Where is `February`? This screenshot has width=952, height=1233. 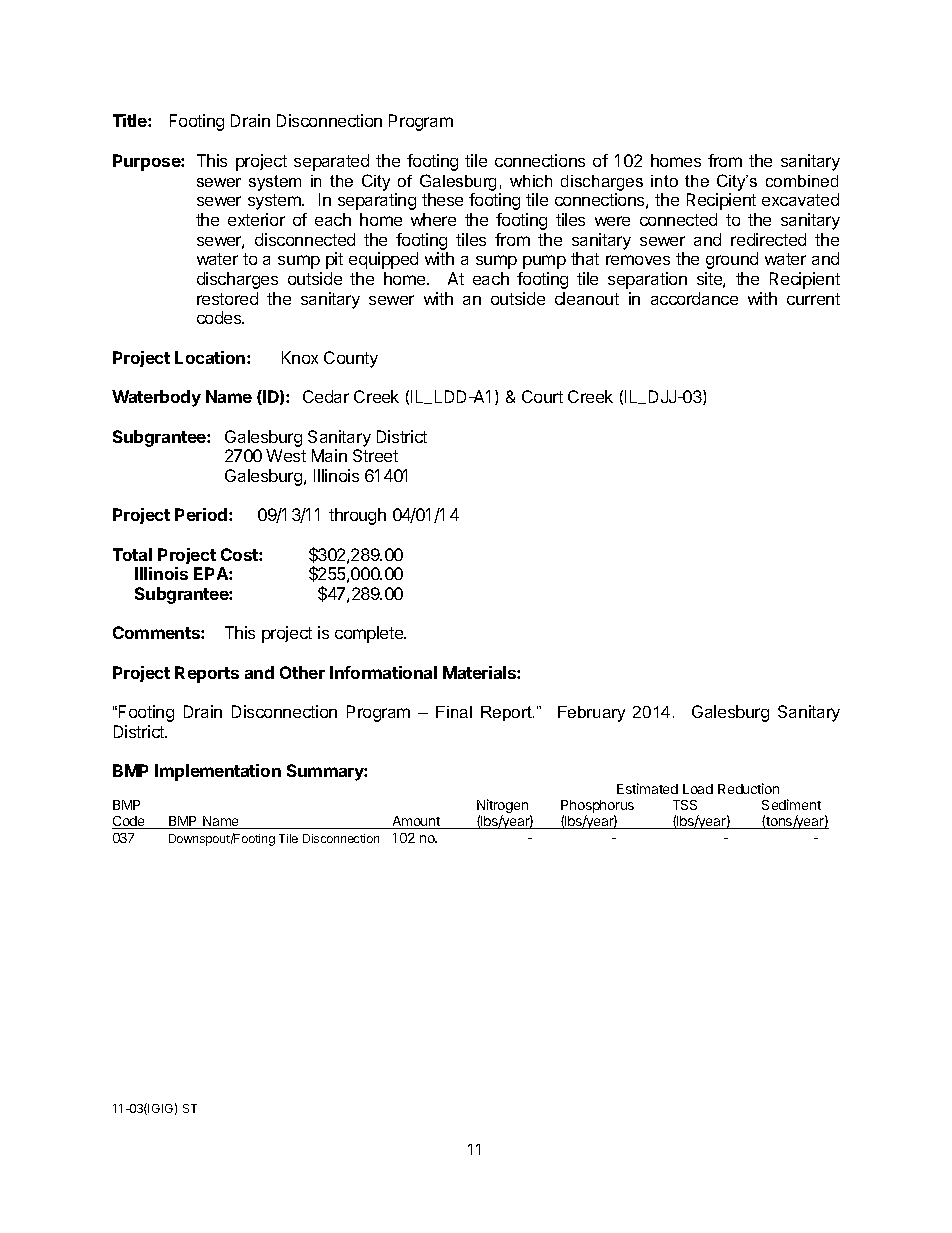 February is located at coordinates (591, 714).
